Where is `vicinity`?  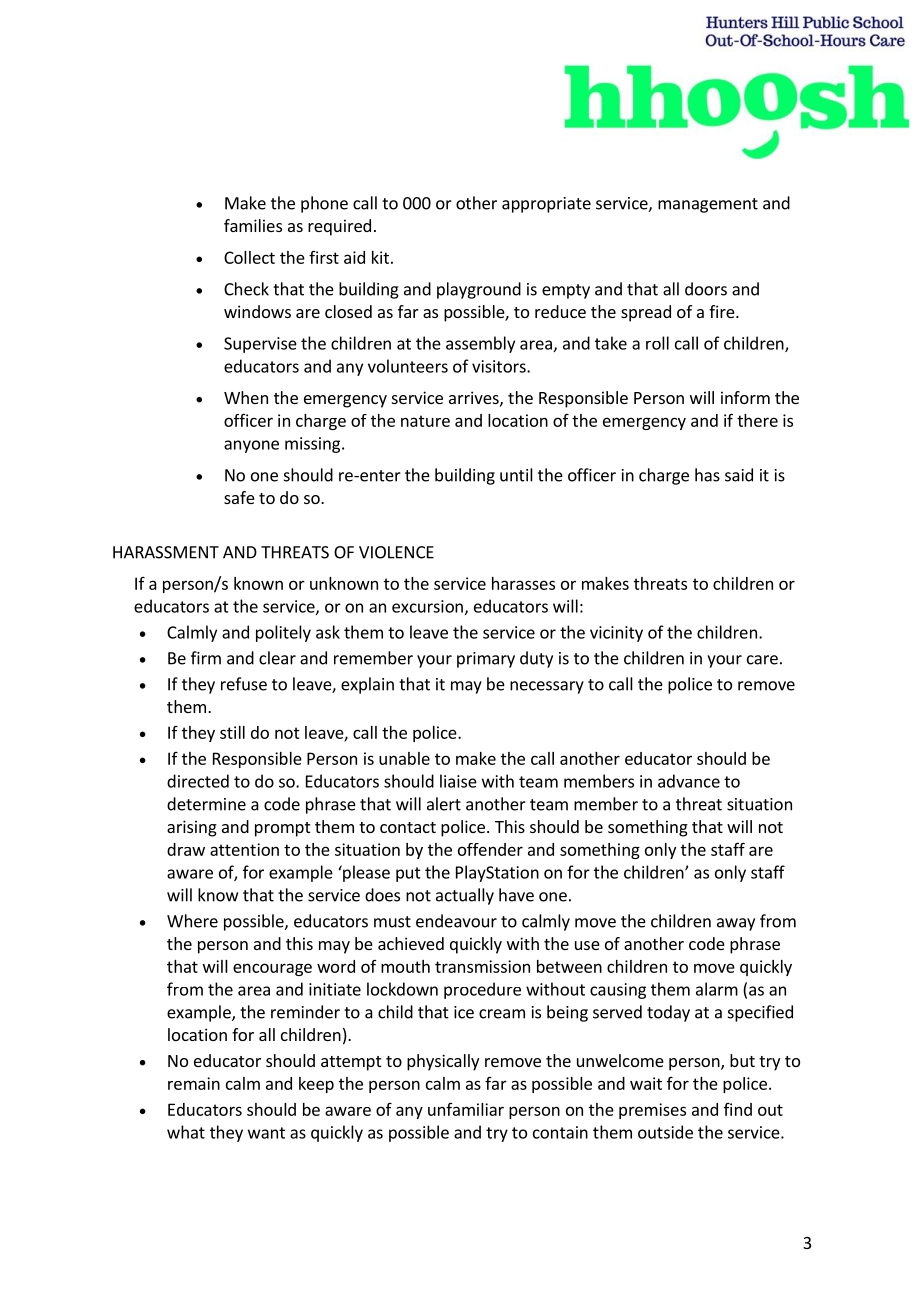 vicinity is located at coordinates (616, 634).
